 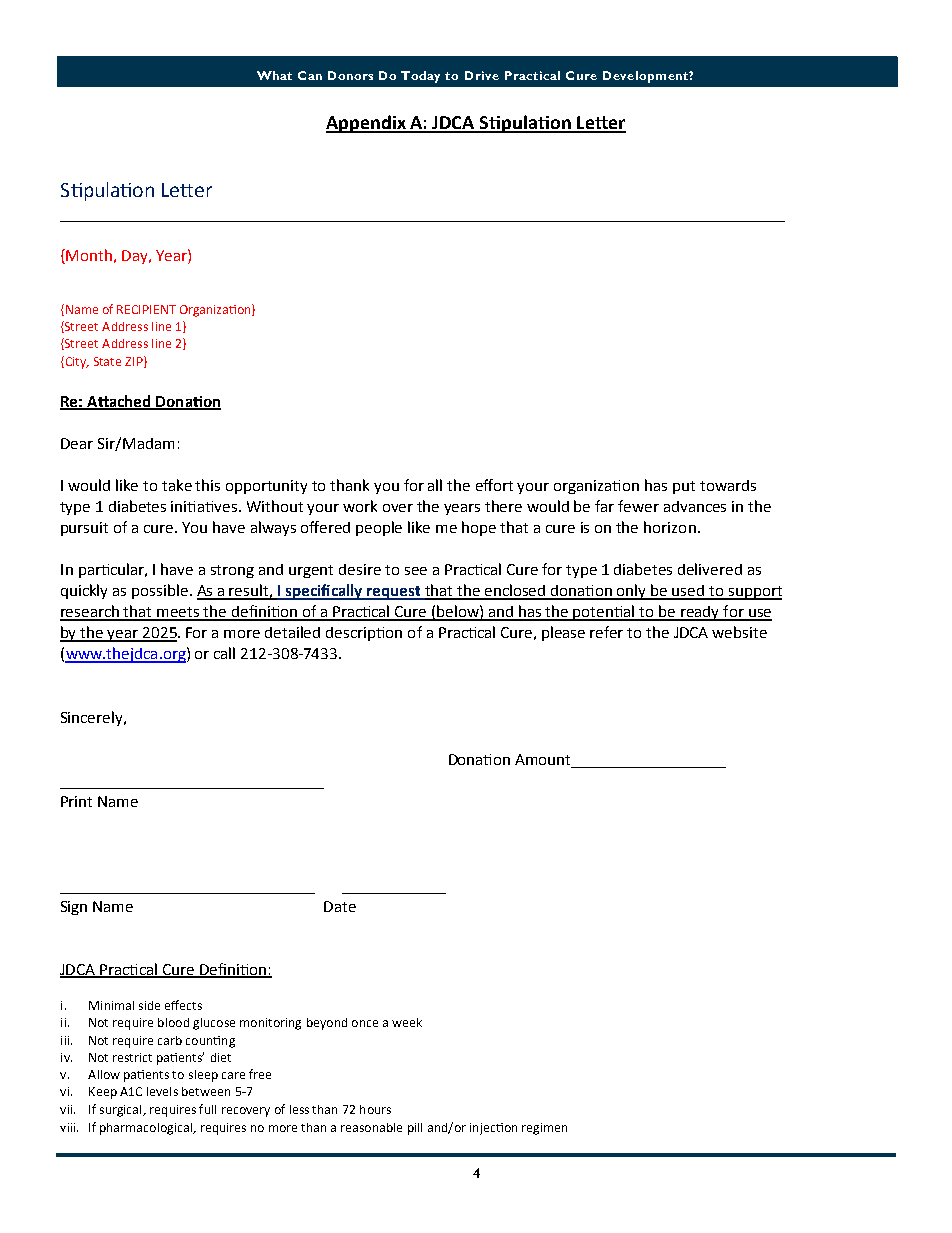 What do you see at coordinates (160, 591) in the screenshot?
I see `possible` at bounding box center [160, 591].
